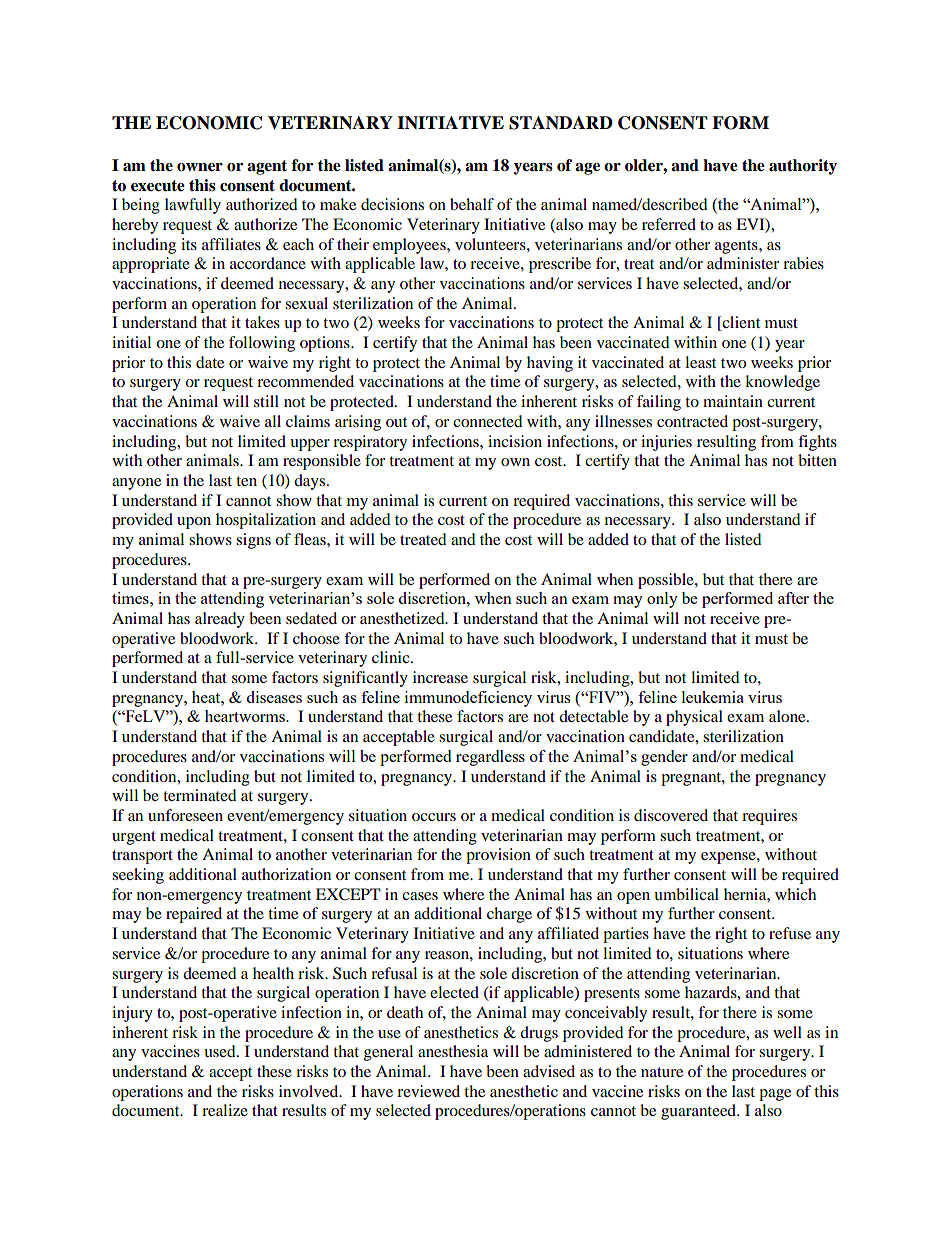 Image resolution: width=952 pixels, height=1233 pixels. What do you see at coordinates (740, 323) in the screenshot?
I see `client` at bounding box center [740, 323].
